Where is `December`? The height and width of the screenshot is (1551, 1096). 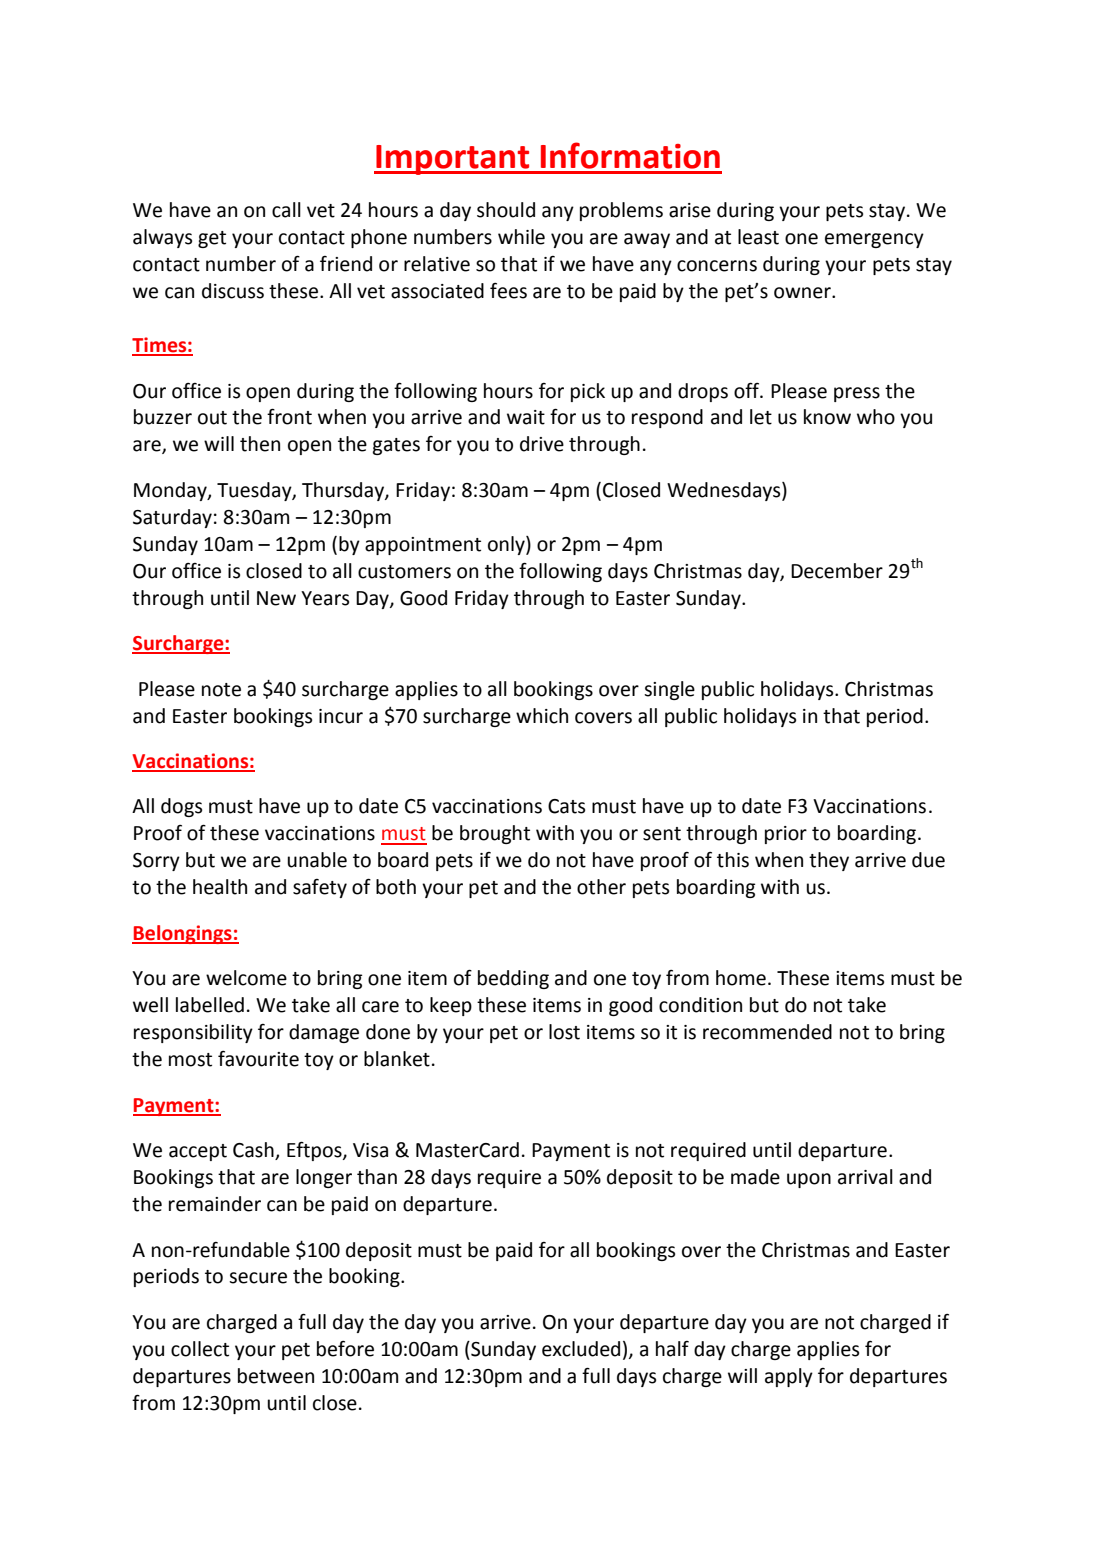 December is located at coordinates (837, 571).
